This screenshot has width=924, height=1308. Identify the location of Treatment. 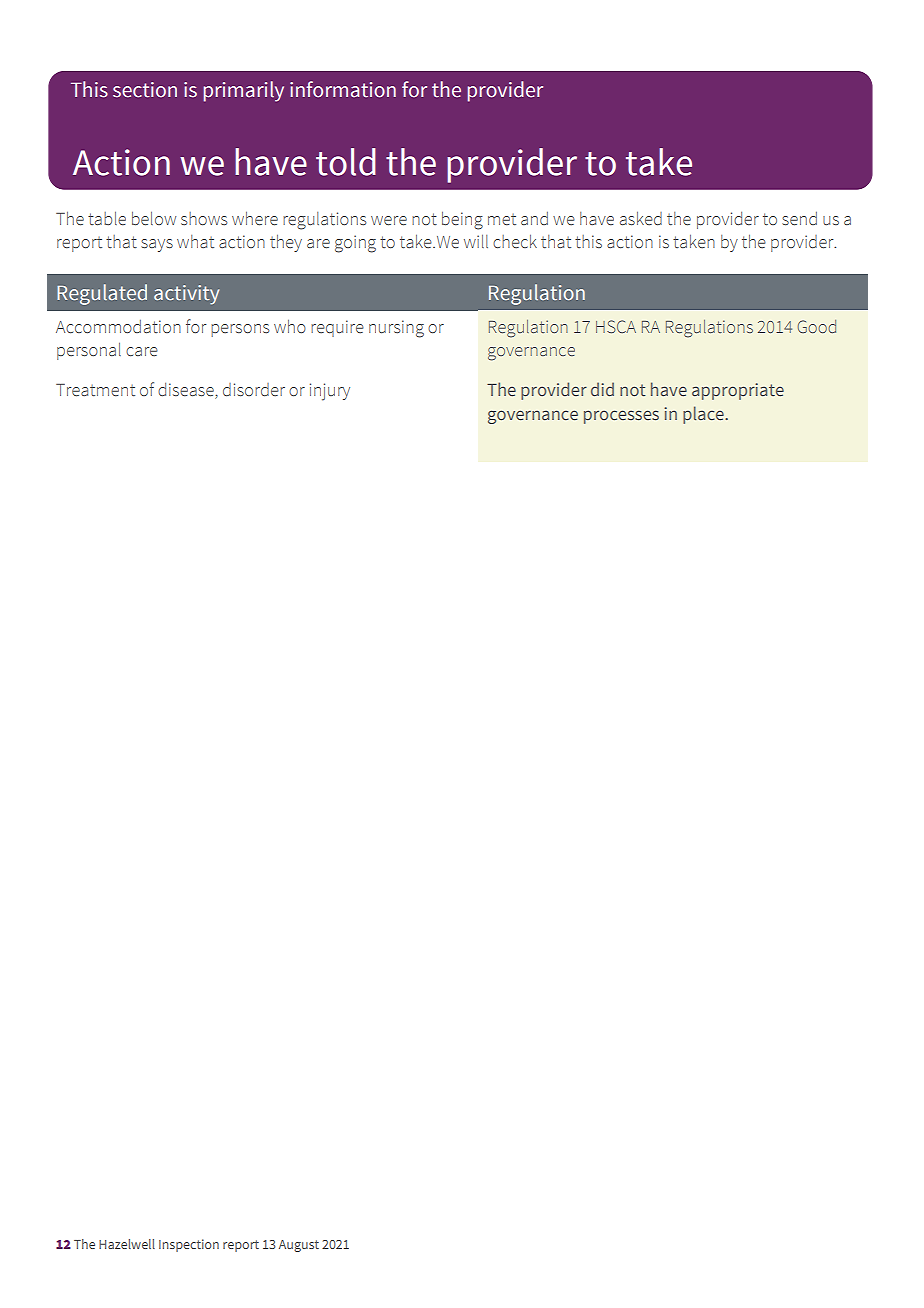
(95, 390).
